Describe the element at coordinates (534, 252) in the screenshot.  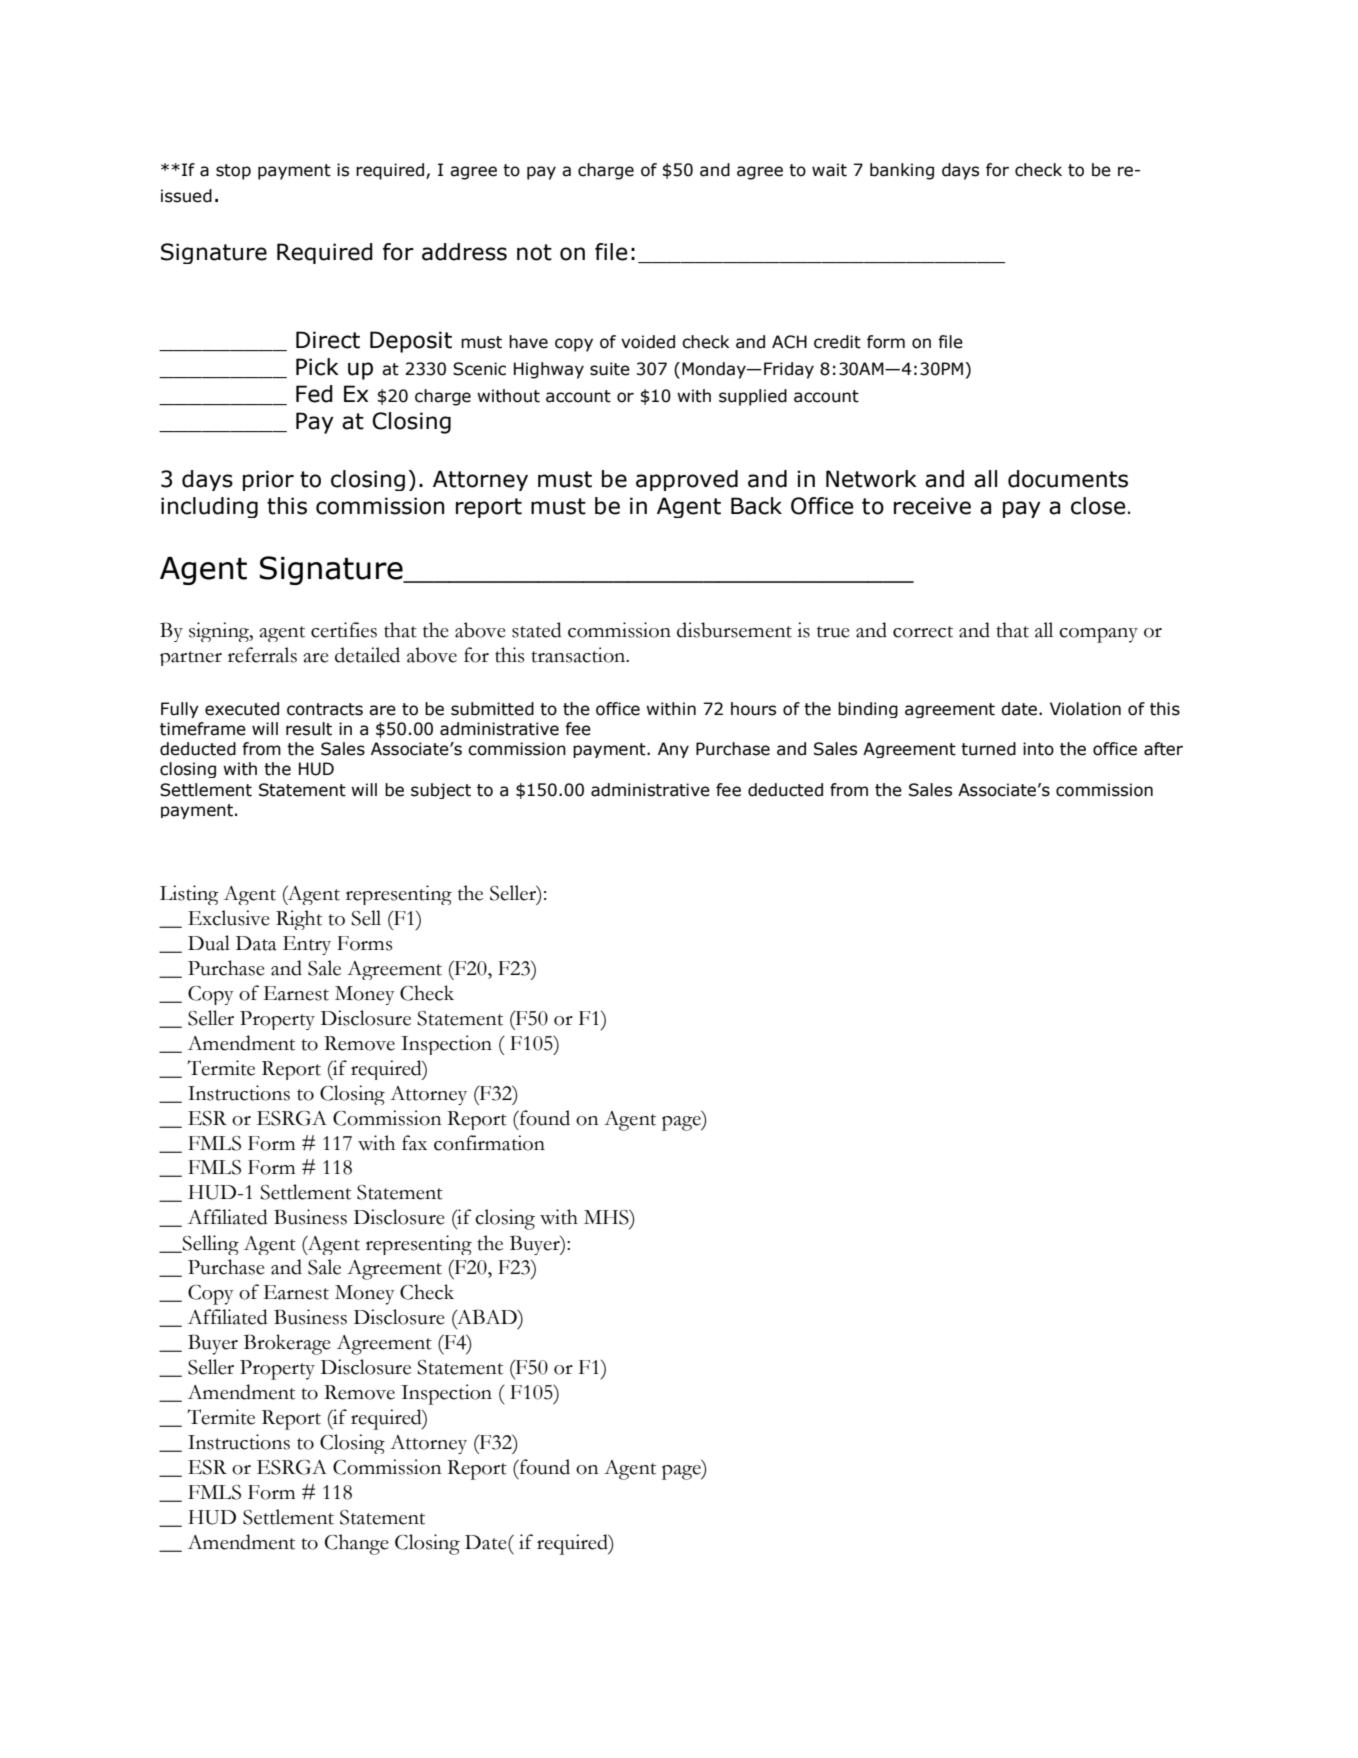
I see `not` at that location.
